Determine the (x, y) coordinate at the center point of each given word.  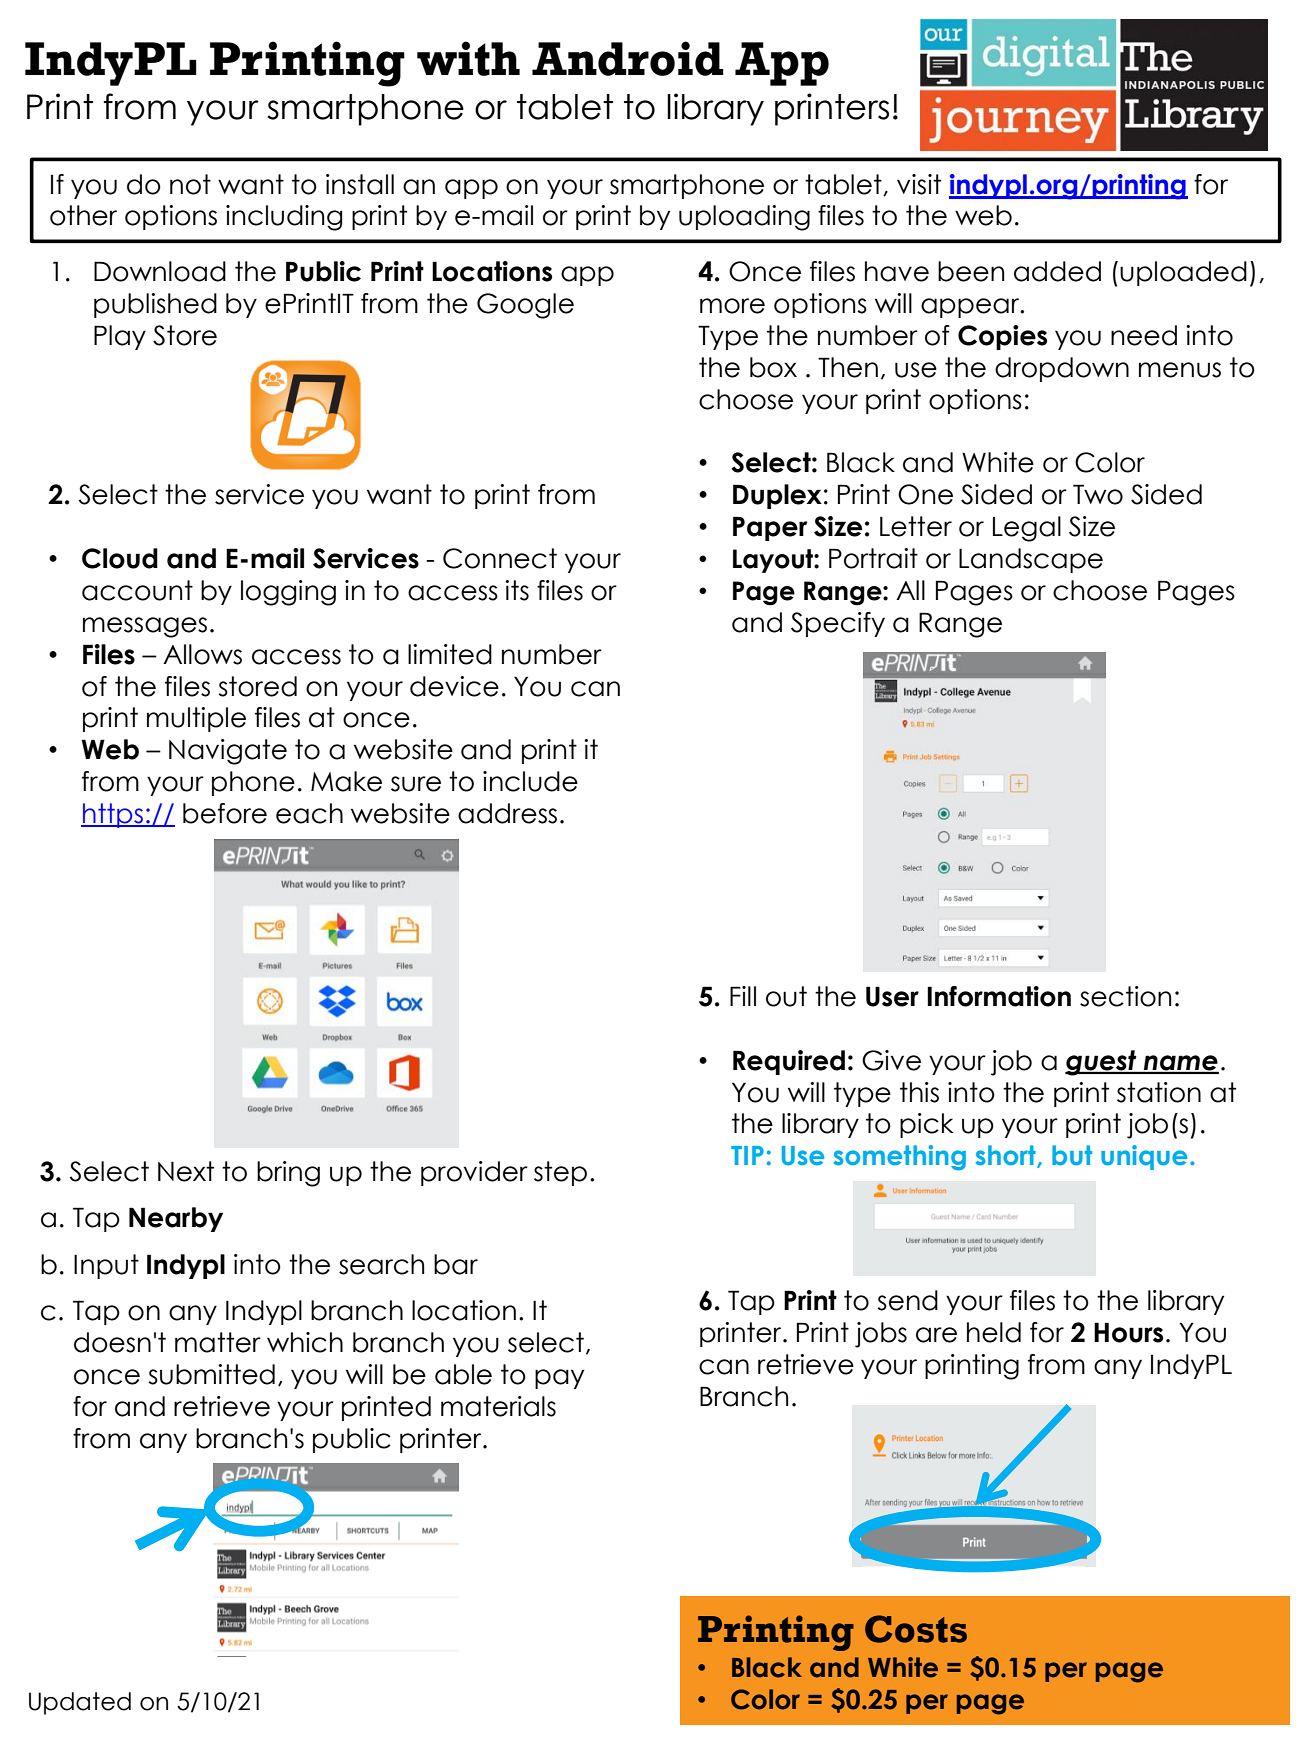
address (507, 813)
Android (628, 58)
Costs (916, 1629)
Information (999, 996)
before (225, 813)
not (190, 184)
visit (919, 184)
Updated (80, 1703)
